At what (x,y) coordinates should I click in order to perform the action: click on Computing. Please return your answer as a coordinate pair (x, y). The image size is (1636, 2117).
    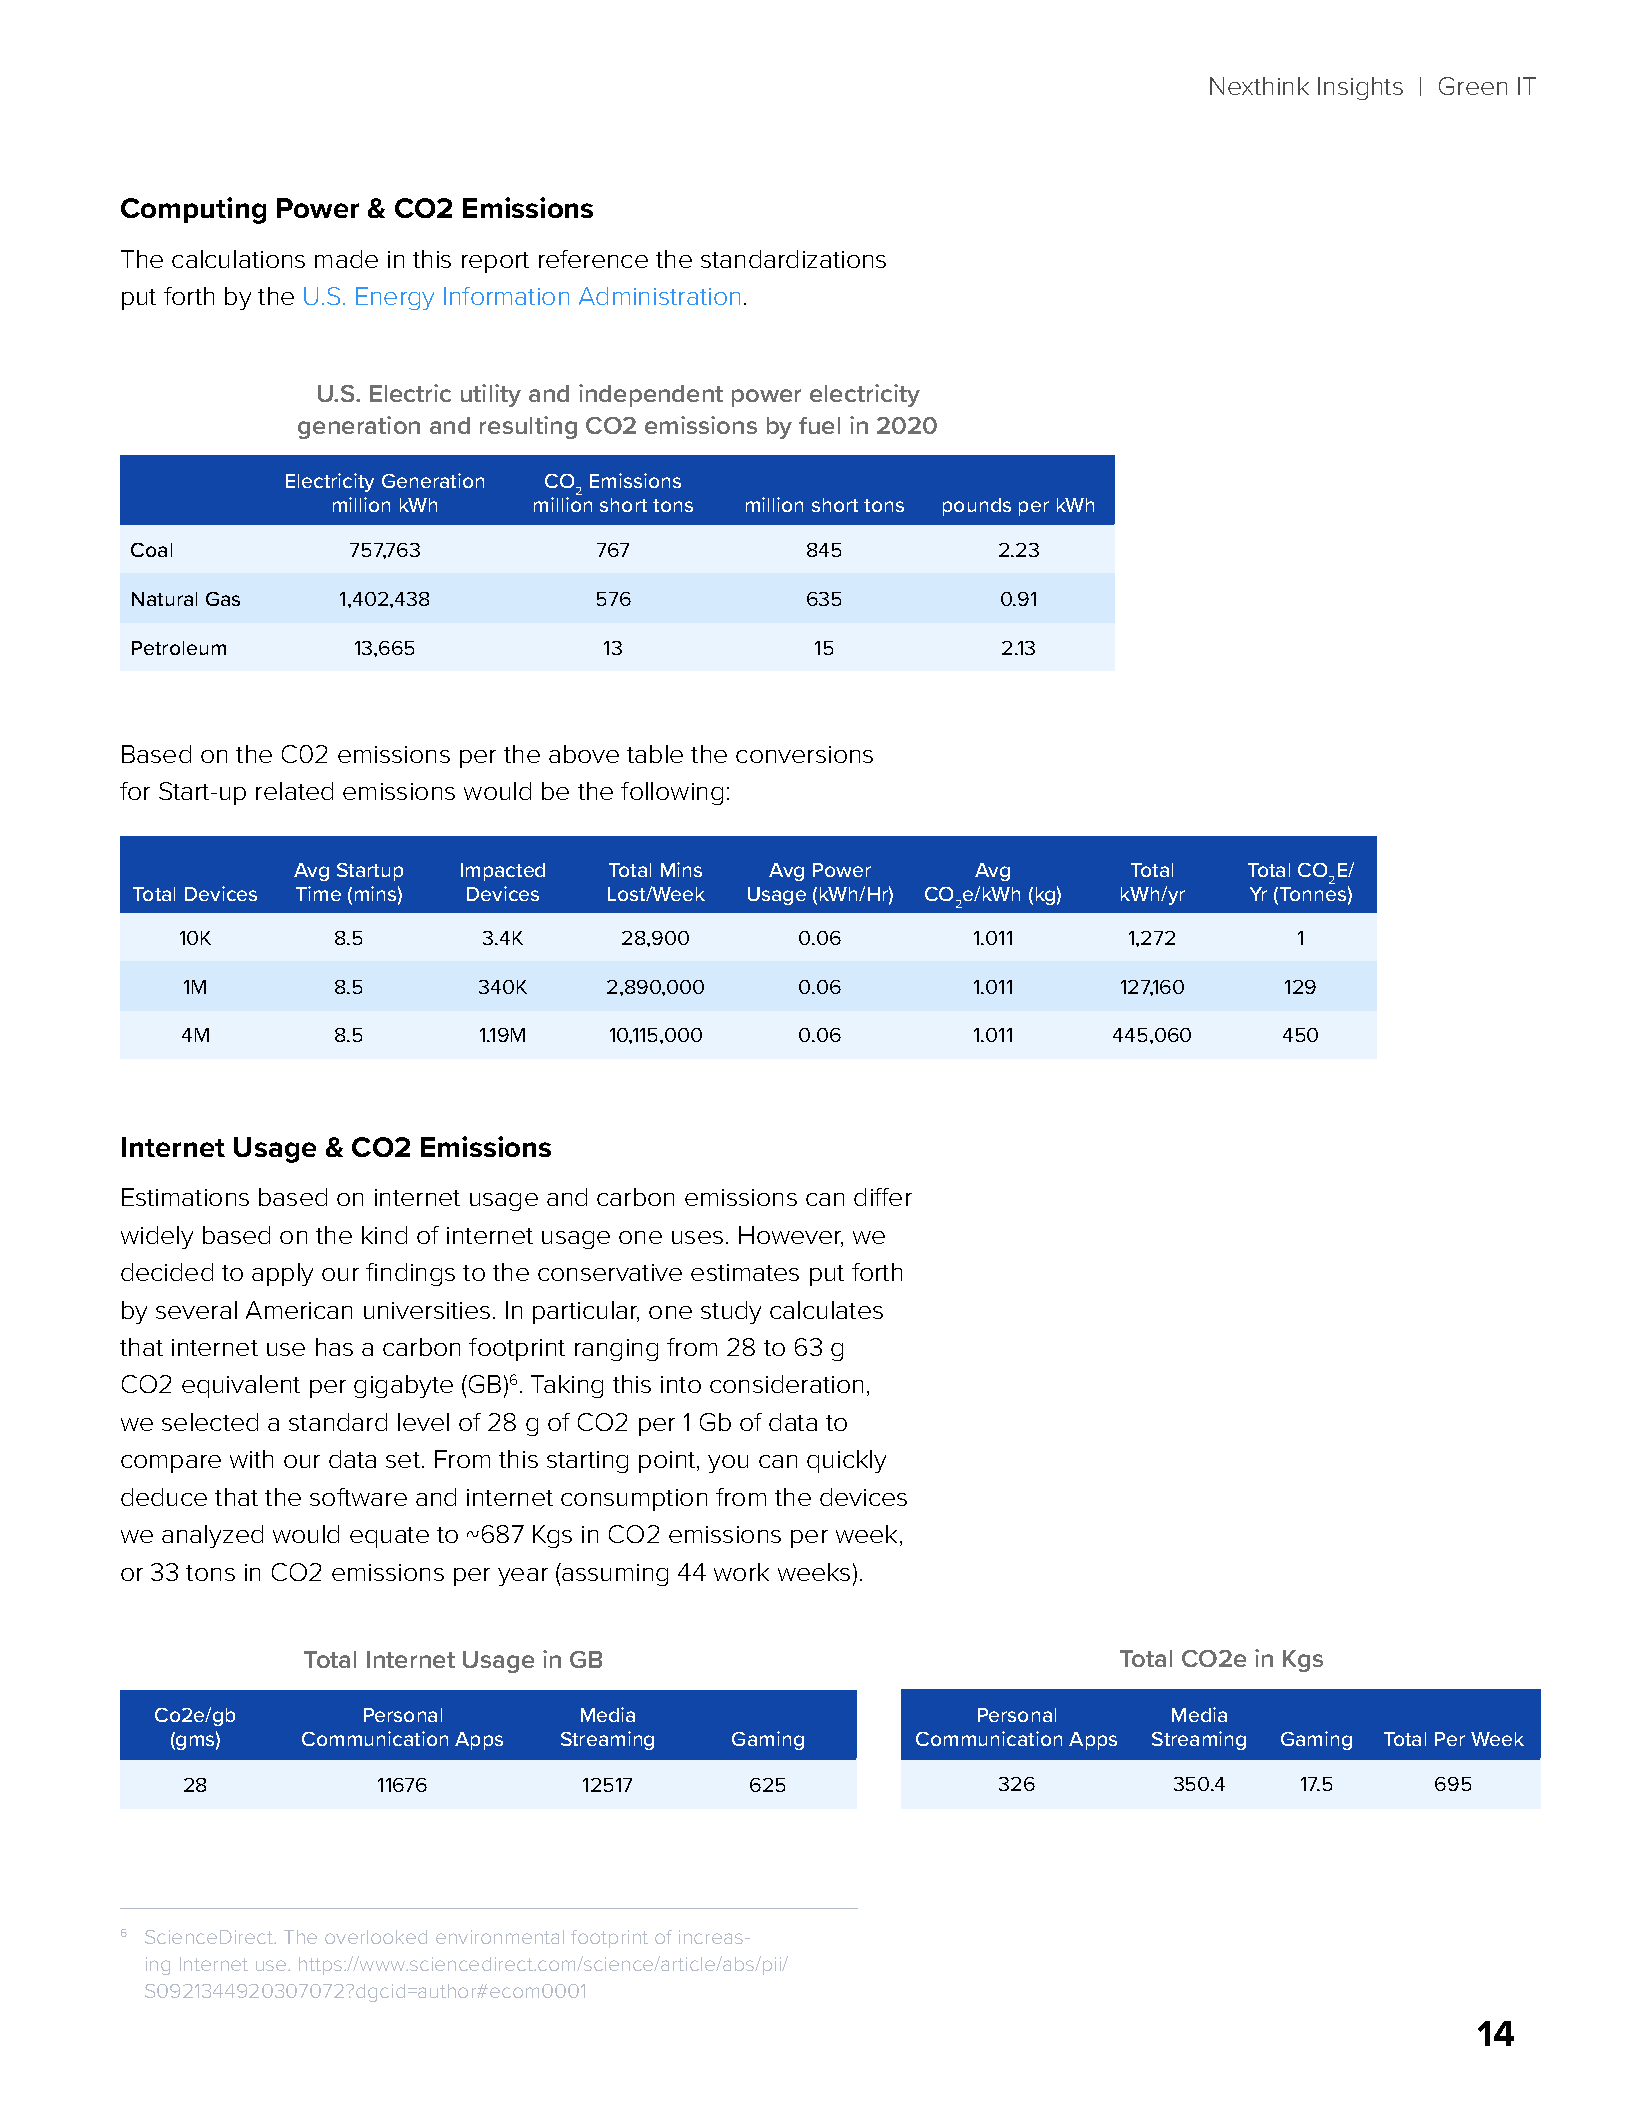
    Looking at the image, I should click on (193, 210).
